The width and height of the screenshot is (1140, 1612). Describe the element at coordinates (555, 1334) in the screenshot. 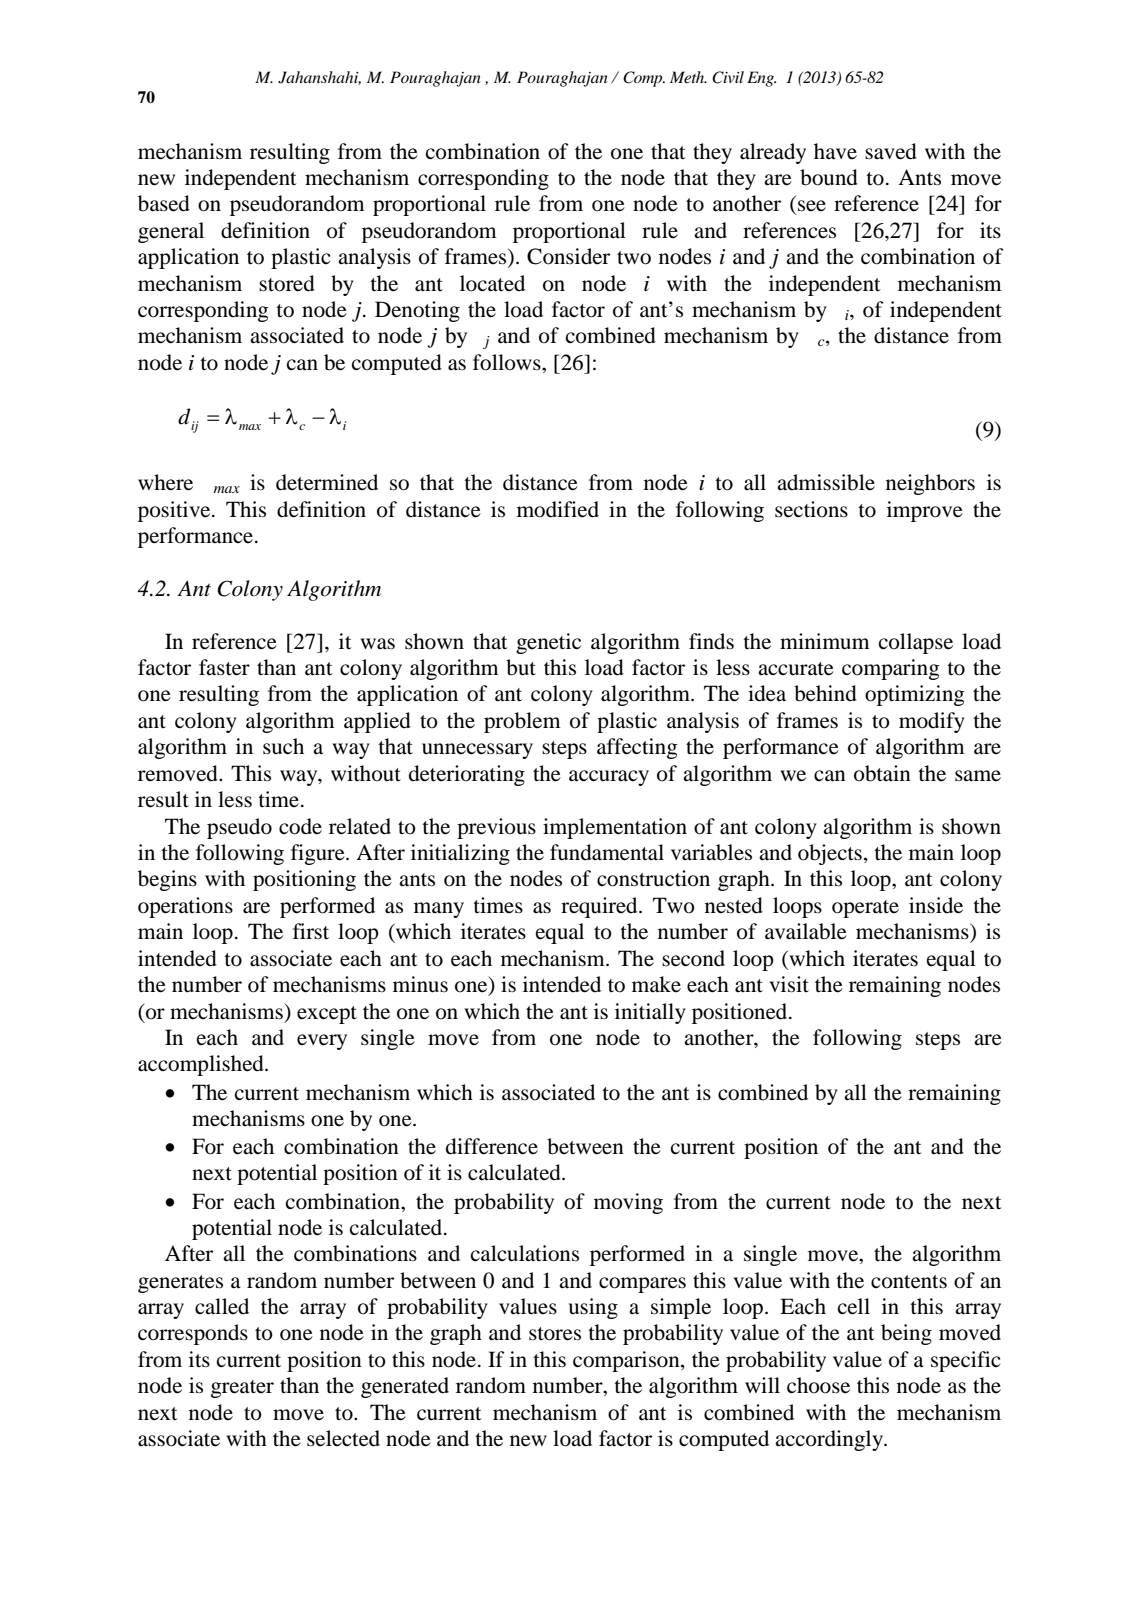

I see `stores` at that location.
